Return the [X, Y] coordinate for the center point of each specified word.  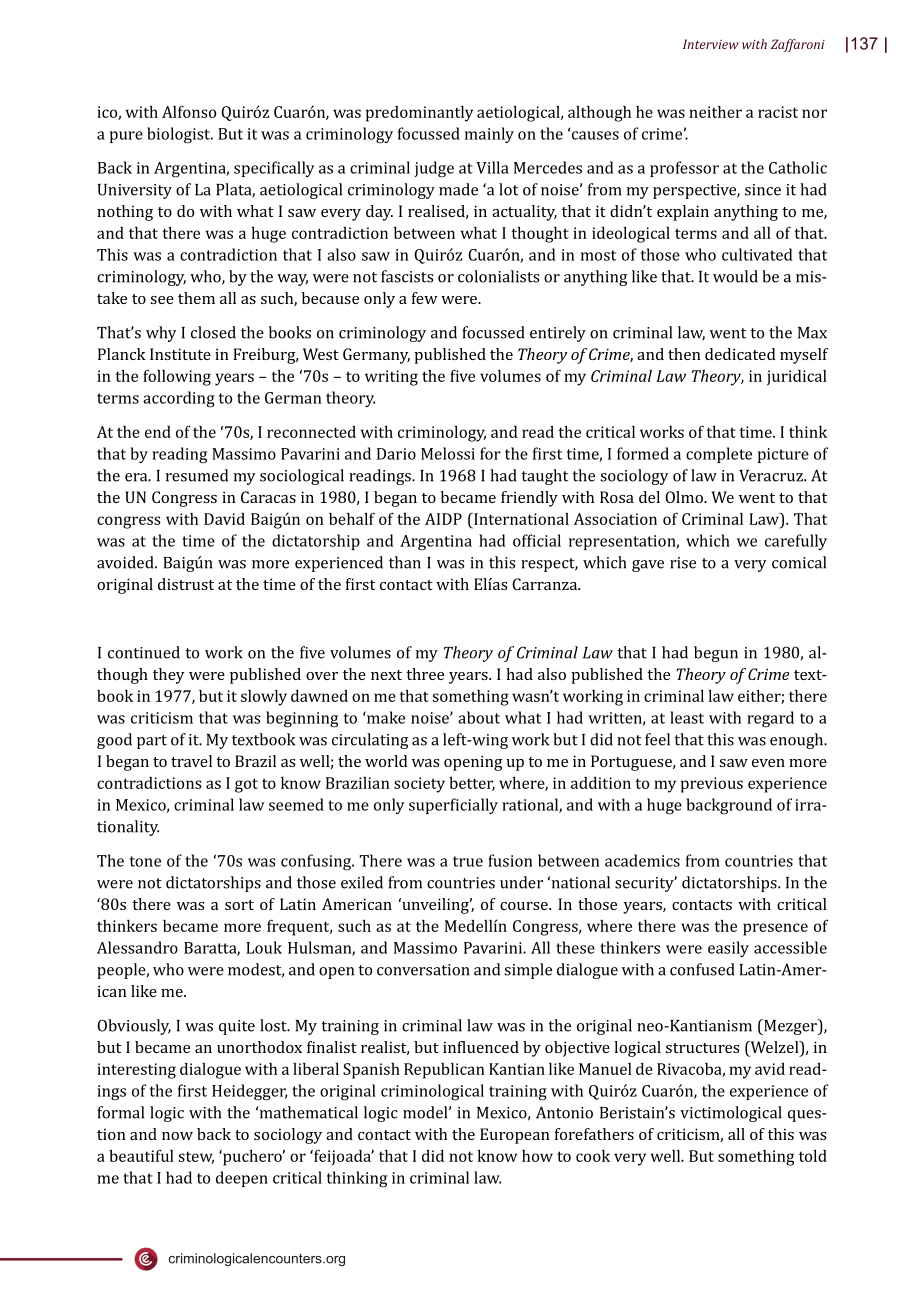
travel [191, 761]
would [735, 276]
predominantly [419, 114]
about [479, 717]
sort [239, 905]
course [525, 906]
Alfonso [189, 111]
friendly [529, 499]
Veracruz [772, 476]
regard [770, 719]
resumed [197, 475]
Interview [711, 44]
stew [196, 1157]
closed [213, 332]
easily [728, 949]
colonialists [498, 276]
